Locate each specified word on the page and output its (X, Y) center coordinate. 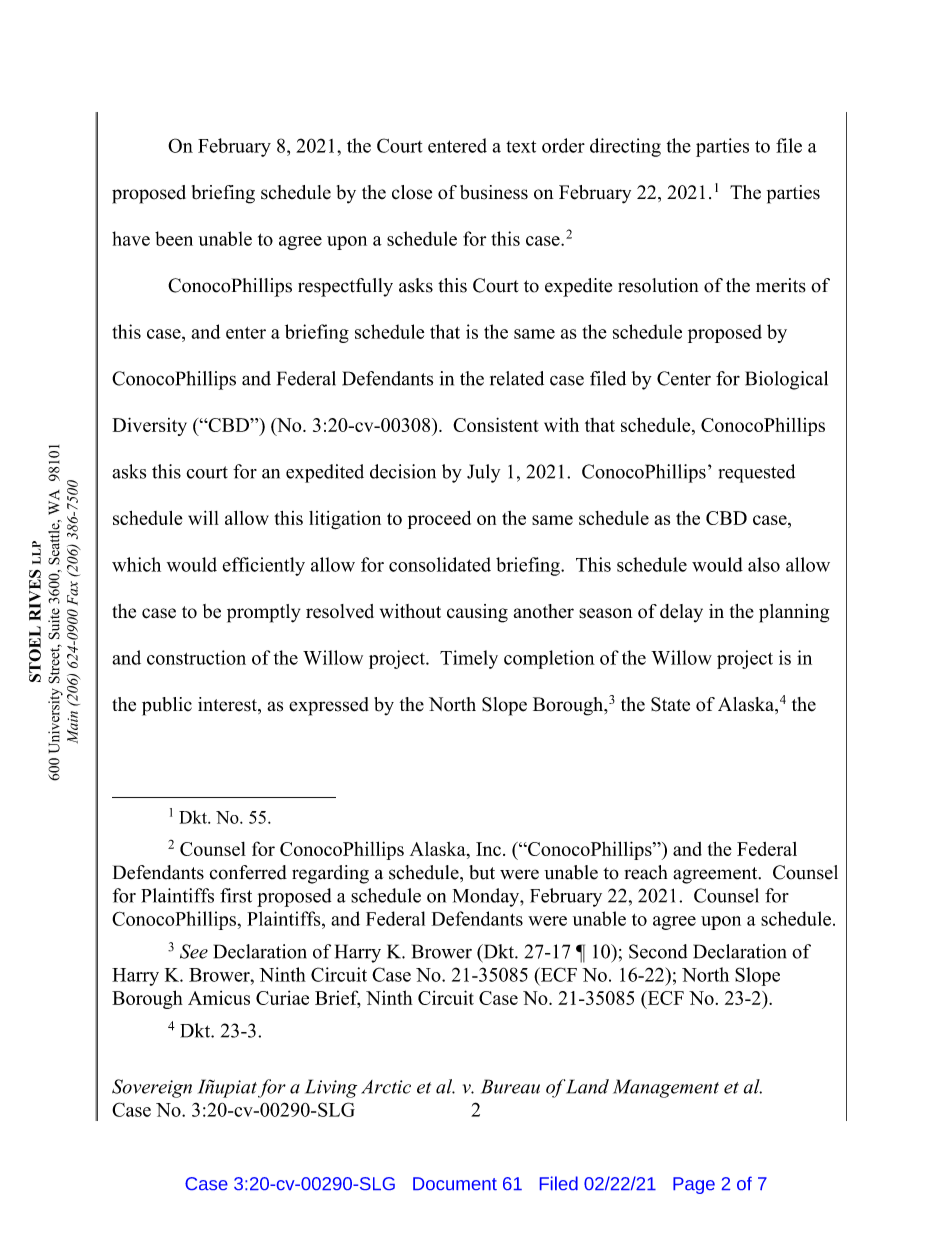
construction (196, 657)
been (174, 238)
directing (625, 147)
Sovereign (152, 1088)
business (494, 192)
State (670, 704)
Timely (469, 659)
